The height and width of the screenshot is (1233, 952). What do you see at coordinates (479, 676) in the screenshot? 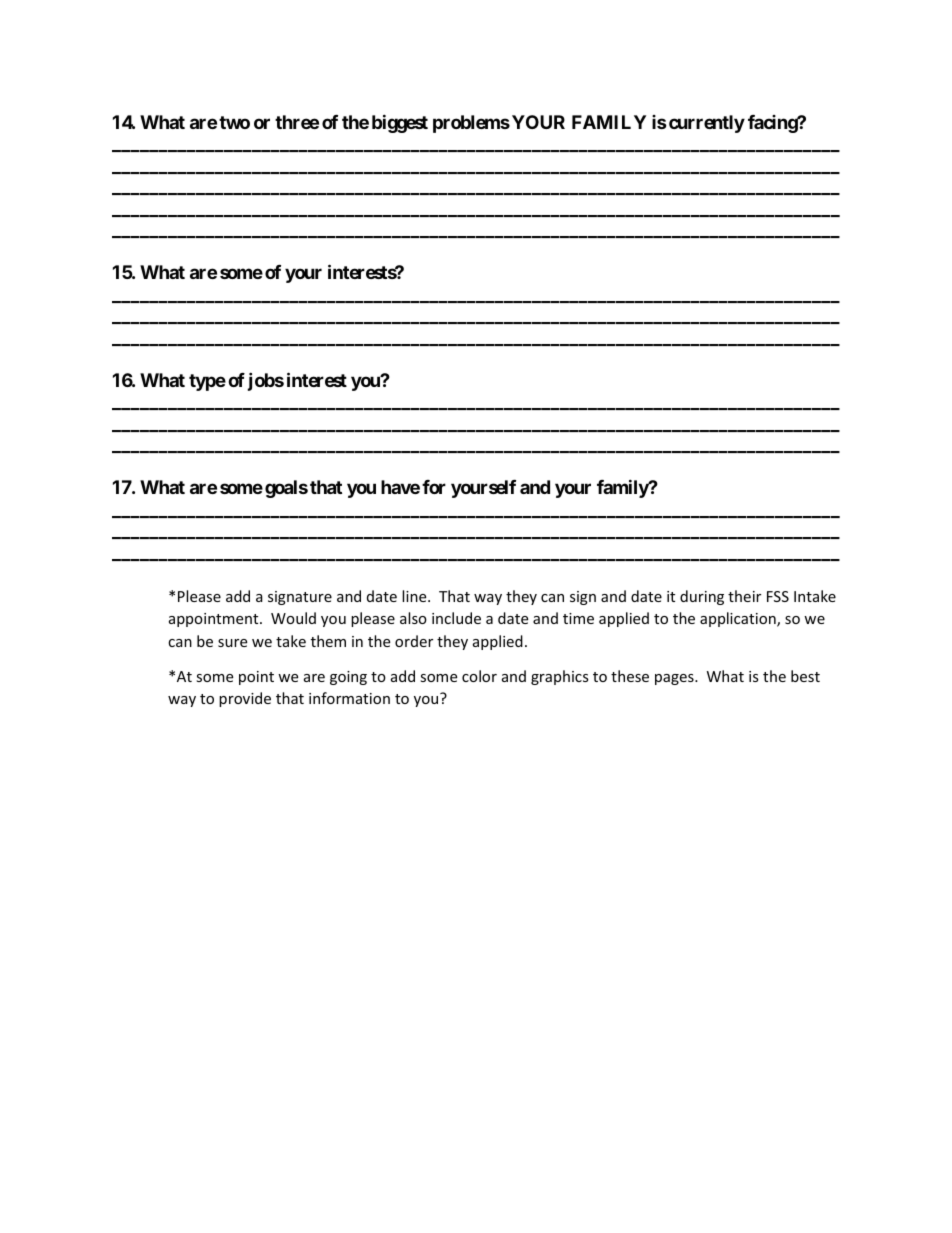
I see `color` at bounding box center [479, 676].
